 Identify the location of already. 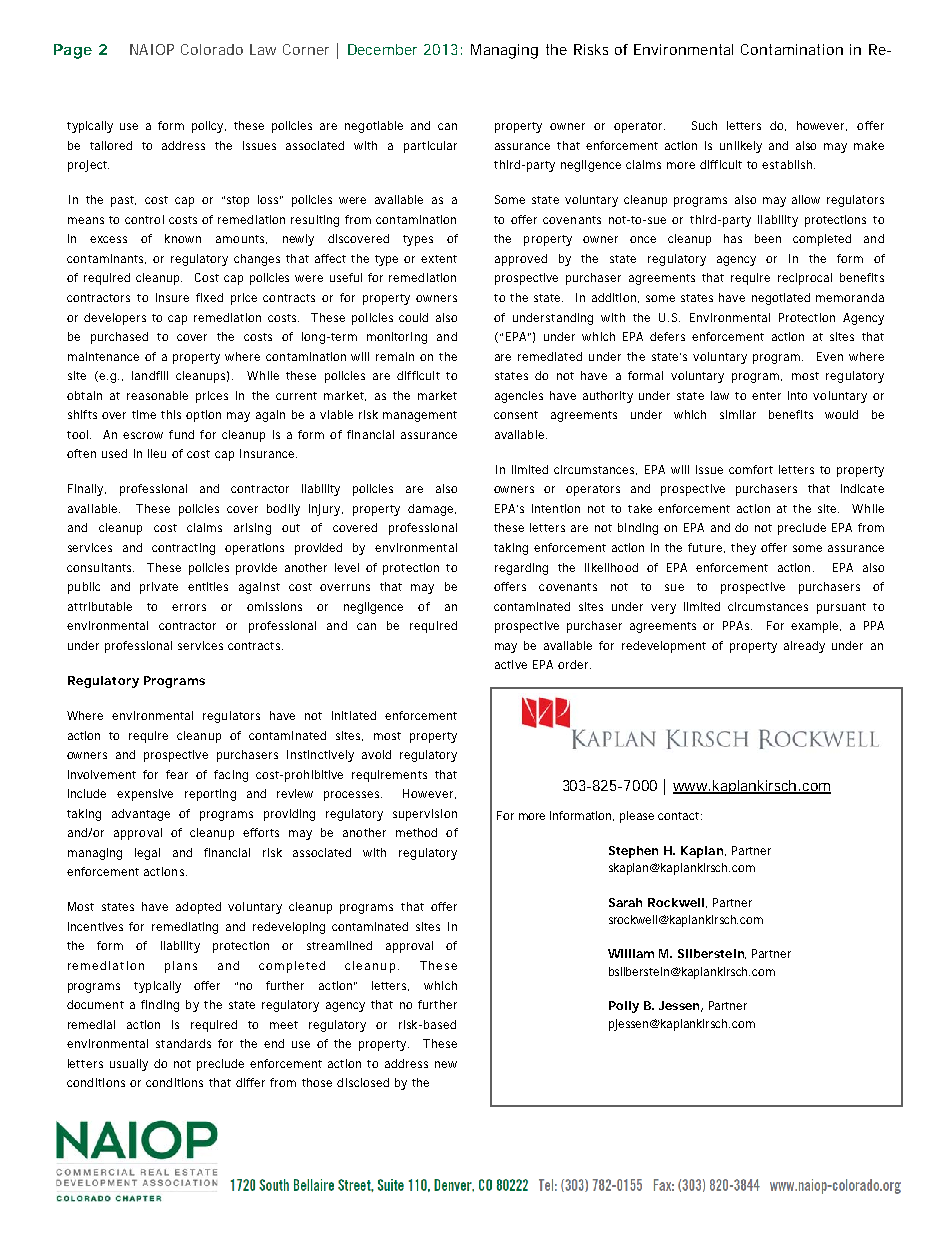
(804, 647).
